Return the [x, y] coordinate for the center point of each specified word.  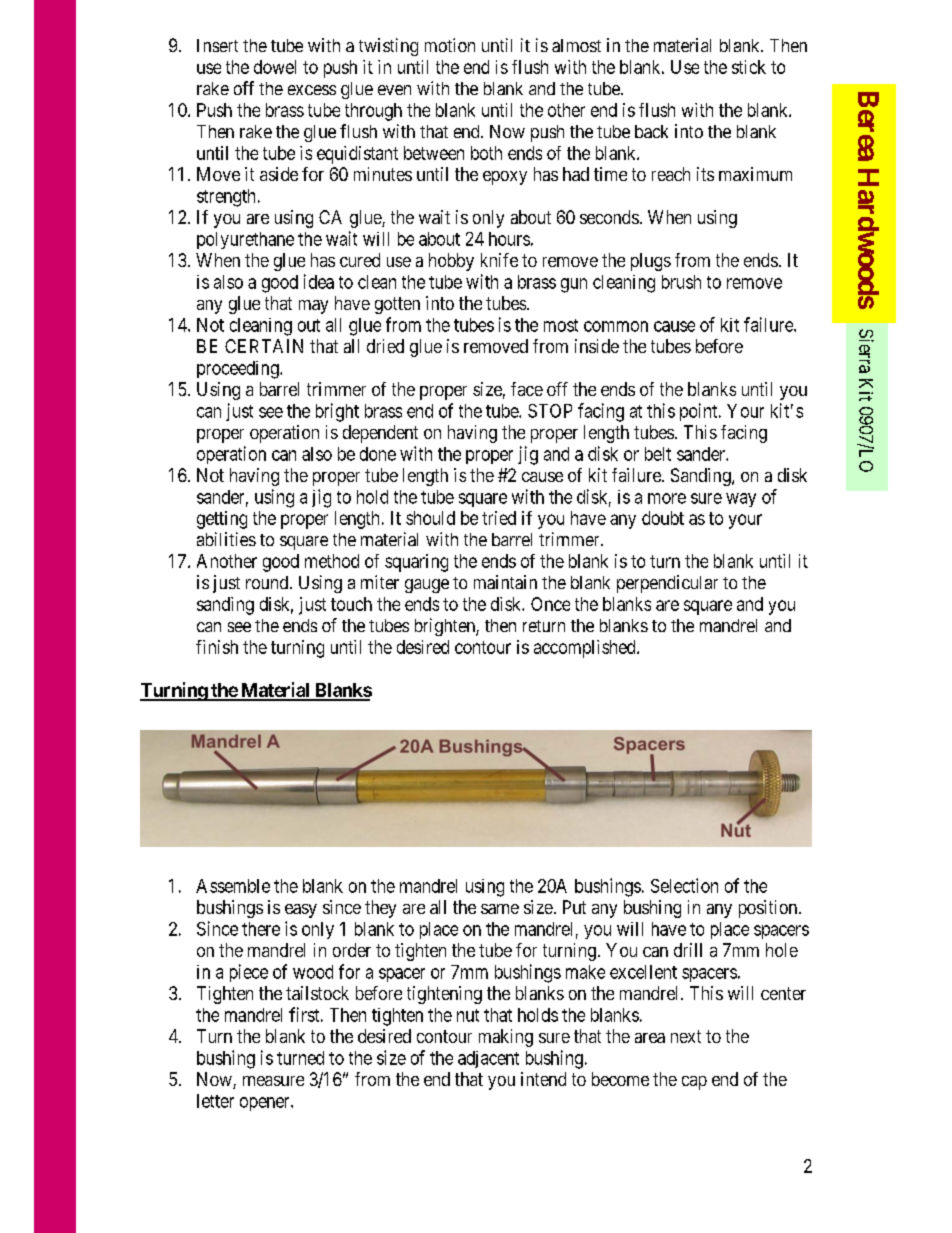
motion [450, 45]
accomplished [586, 649]
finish [217, 647]
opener [266, 1104]
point [700, 412]
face [527, 389]
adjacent [488, 1059]
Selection [684, 885]
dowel [275, 67]
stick [749, 67]
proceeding [239, 370]
